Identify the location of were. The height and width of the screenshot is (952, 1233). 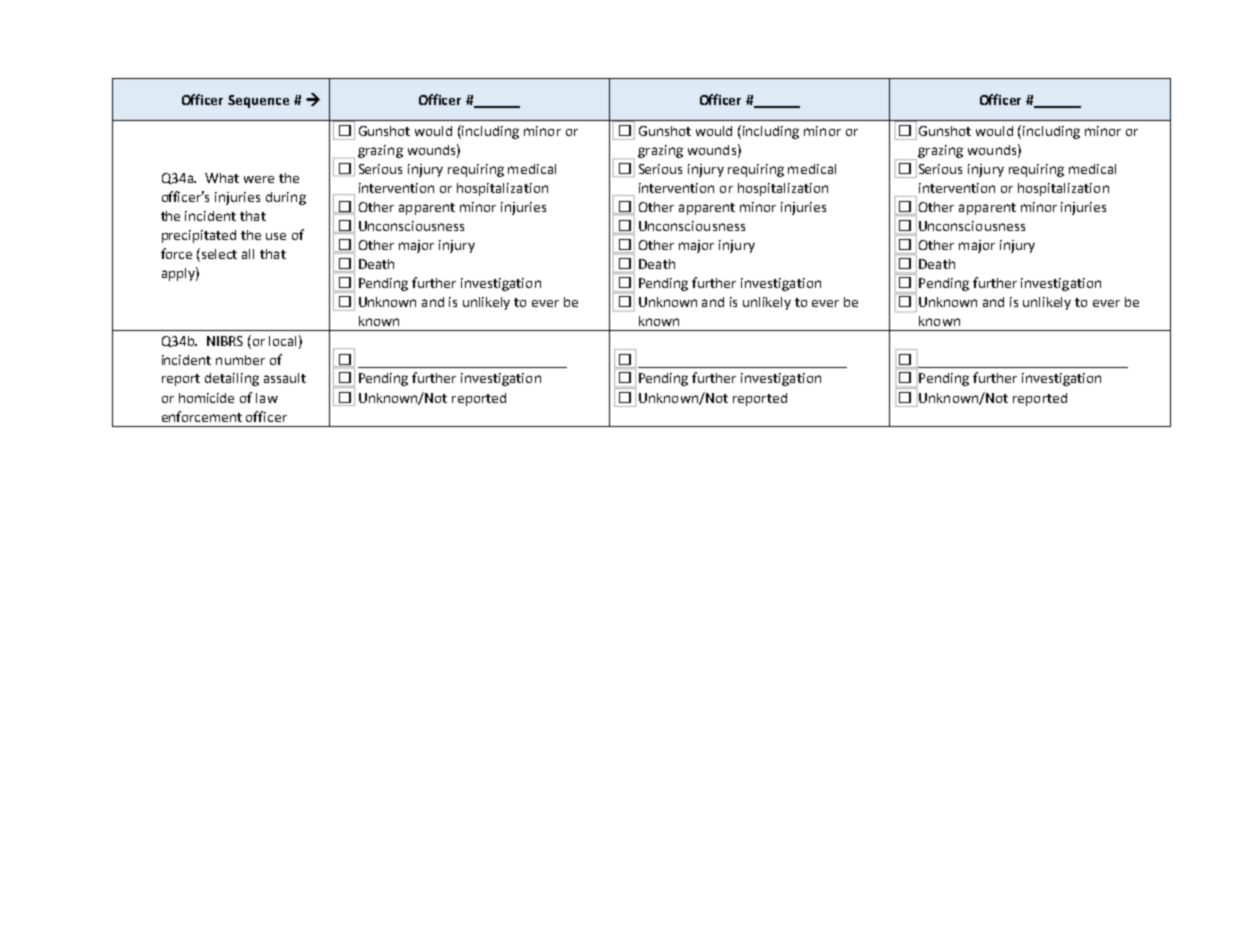
(259, 179).
